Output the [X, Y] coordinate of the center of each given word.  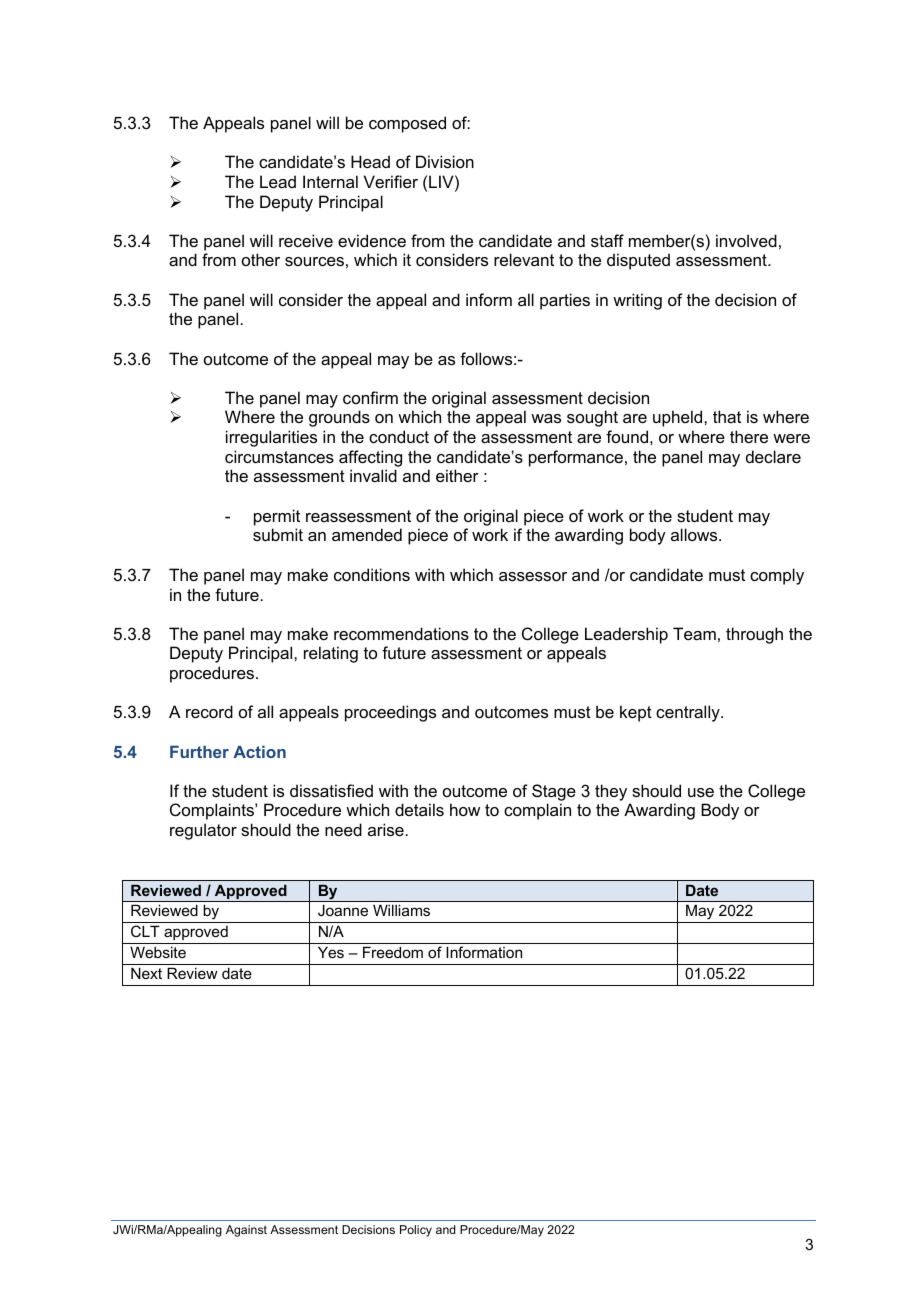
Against [246, 1231]
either [457, 475]
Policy [416, 1231]
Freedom [393, 952]
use [701, 792]
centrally [689, 713]
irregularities [271, 438]
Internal [330, 181]
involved [746, 240]
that [727, 416]
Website [158, 952]
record [209, 711]
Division [445, 161]
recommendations [401, 633]
